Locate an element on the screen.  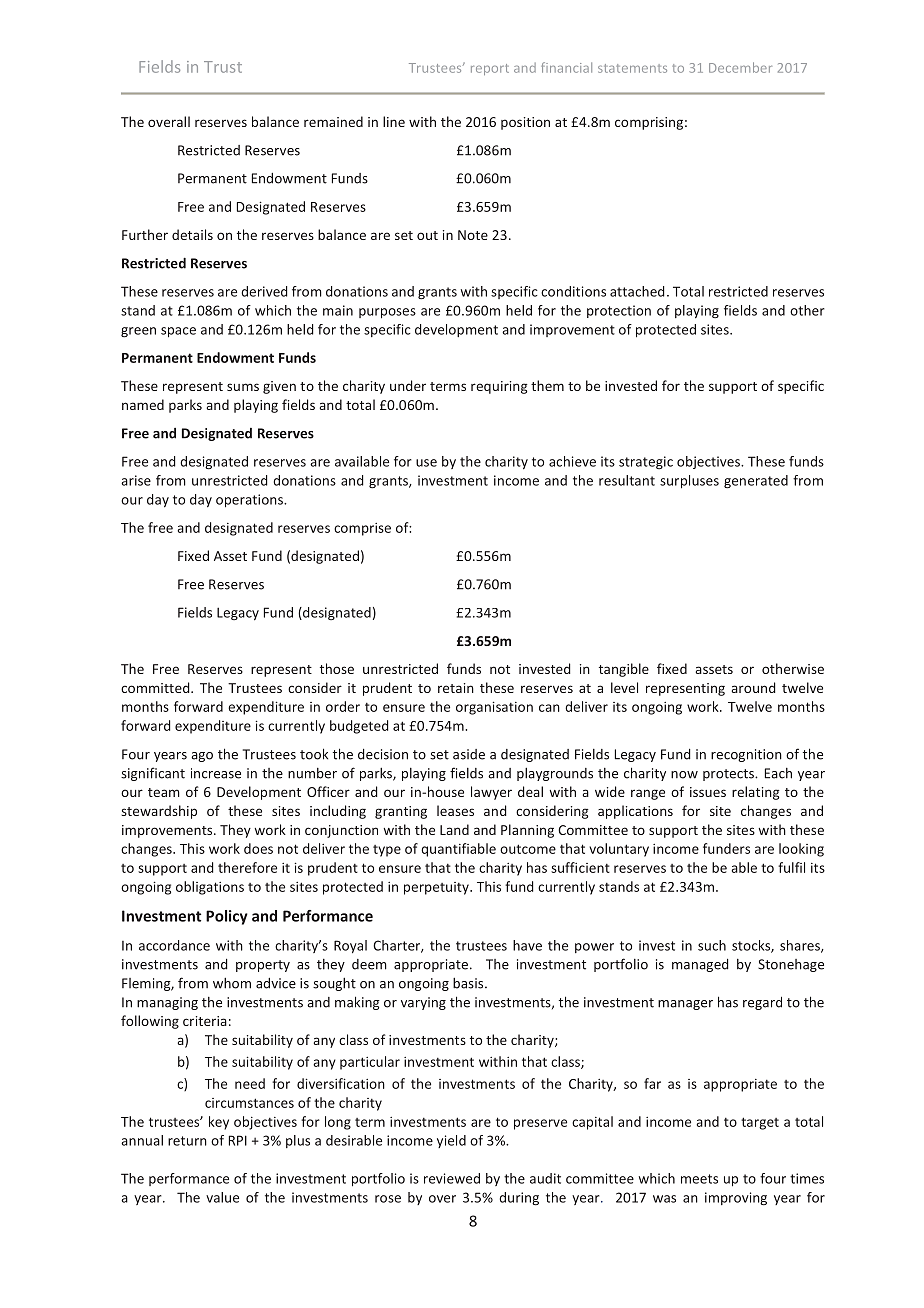
around is located at coordinates (753, 687).
